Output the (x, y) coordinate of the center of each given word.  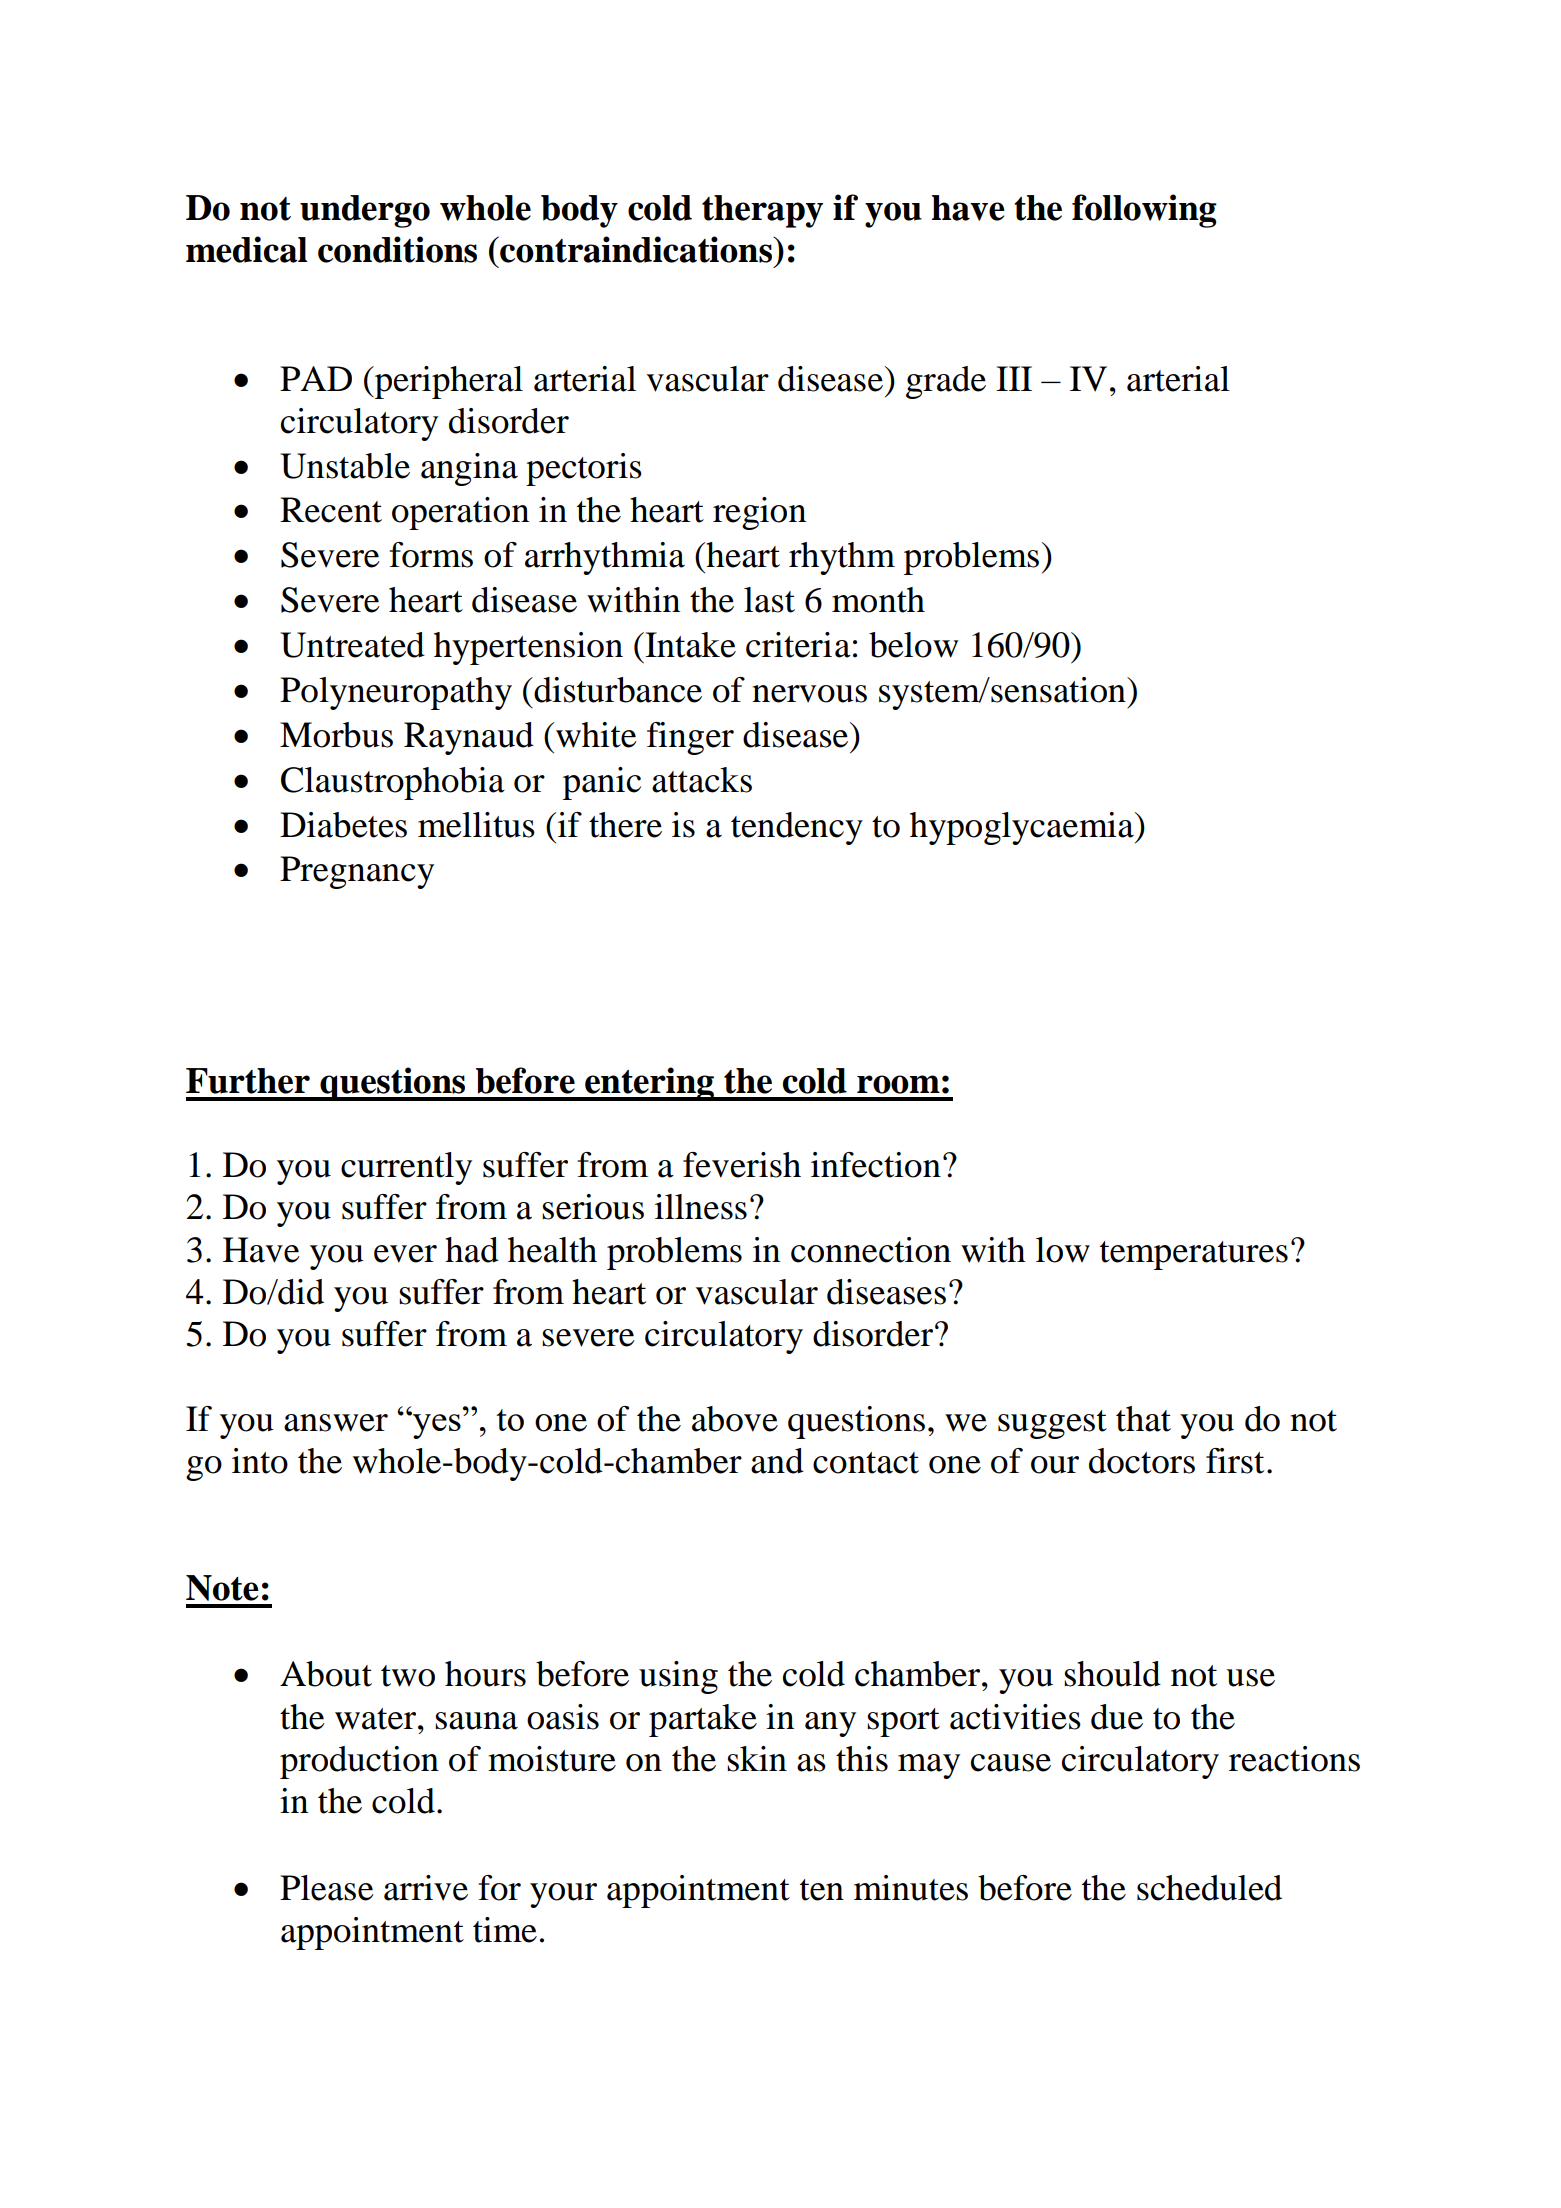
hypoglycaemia (1023, 828)
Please (327, 1888)
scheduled (1209, 1888)
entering (649, 1084)
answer (336, 1423)
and (777, 1461)
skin (757, 1759)
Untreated (352, 645)
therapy (762, 211)
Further (248, 1081)
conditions (397, 249)
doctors (1142, 1461)
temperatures (1194, 1255)
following (1144, 211)
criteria (798, 645)
